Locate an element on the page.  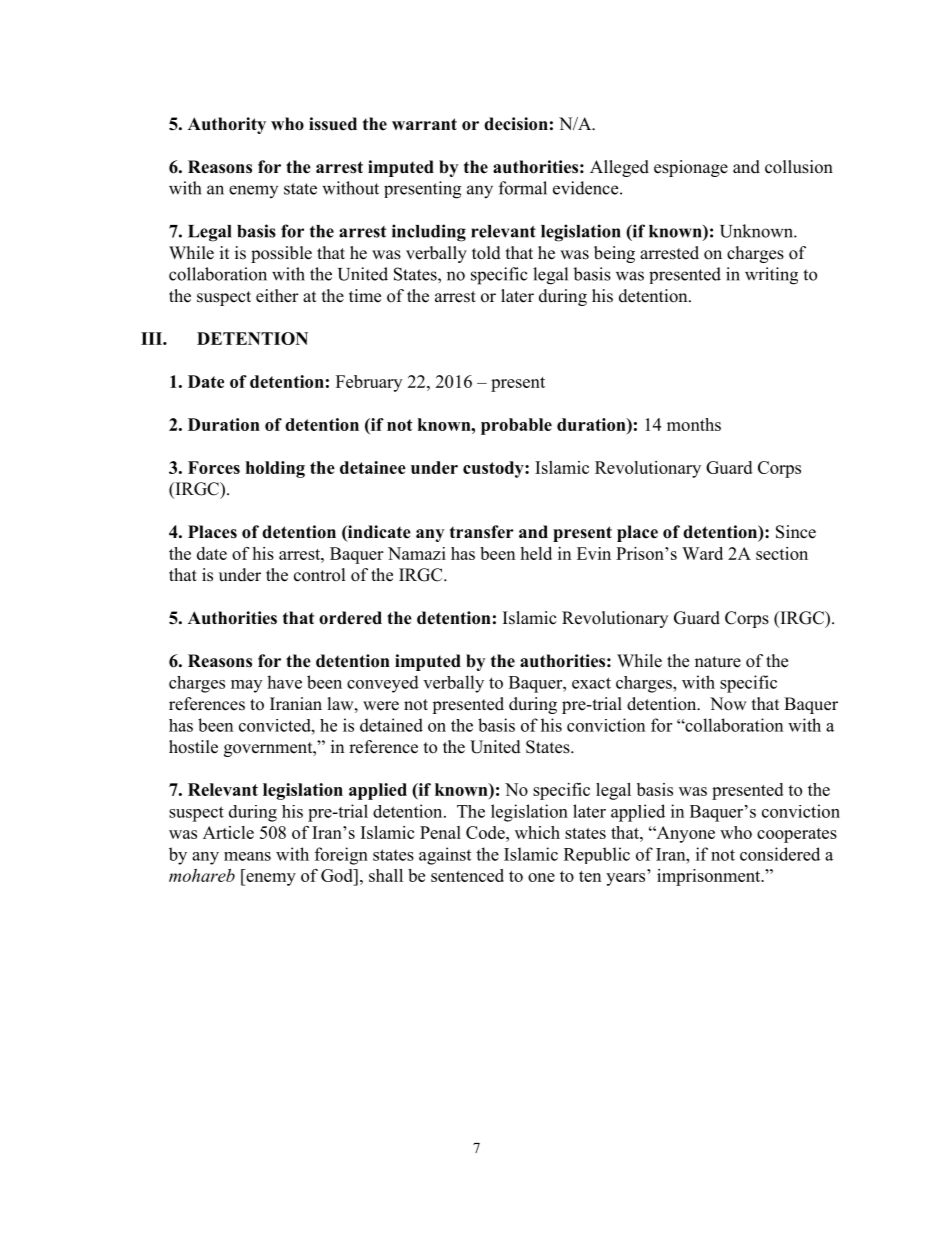
told is located at coordinates (486, 253).
